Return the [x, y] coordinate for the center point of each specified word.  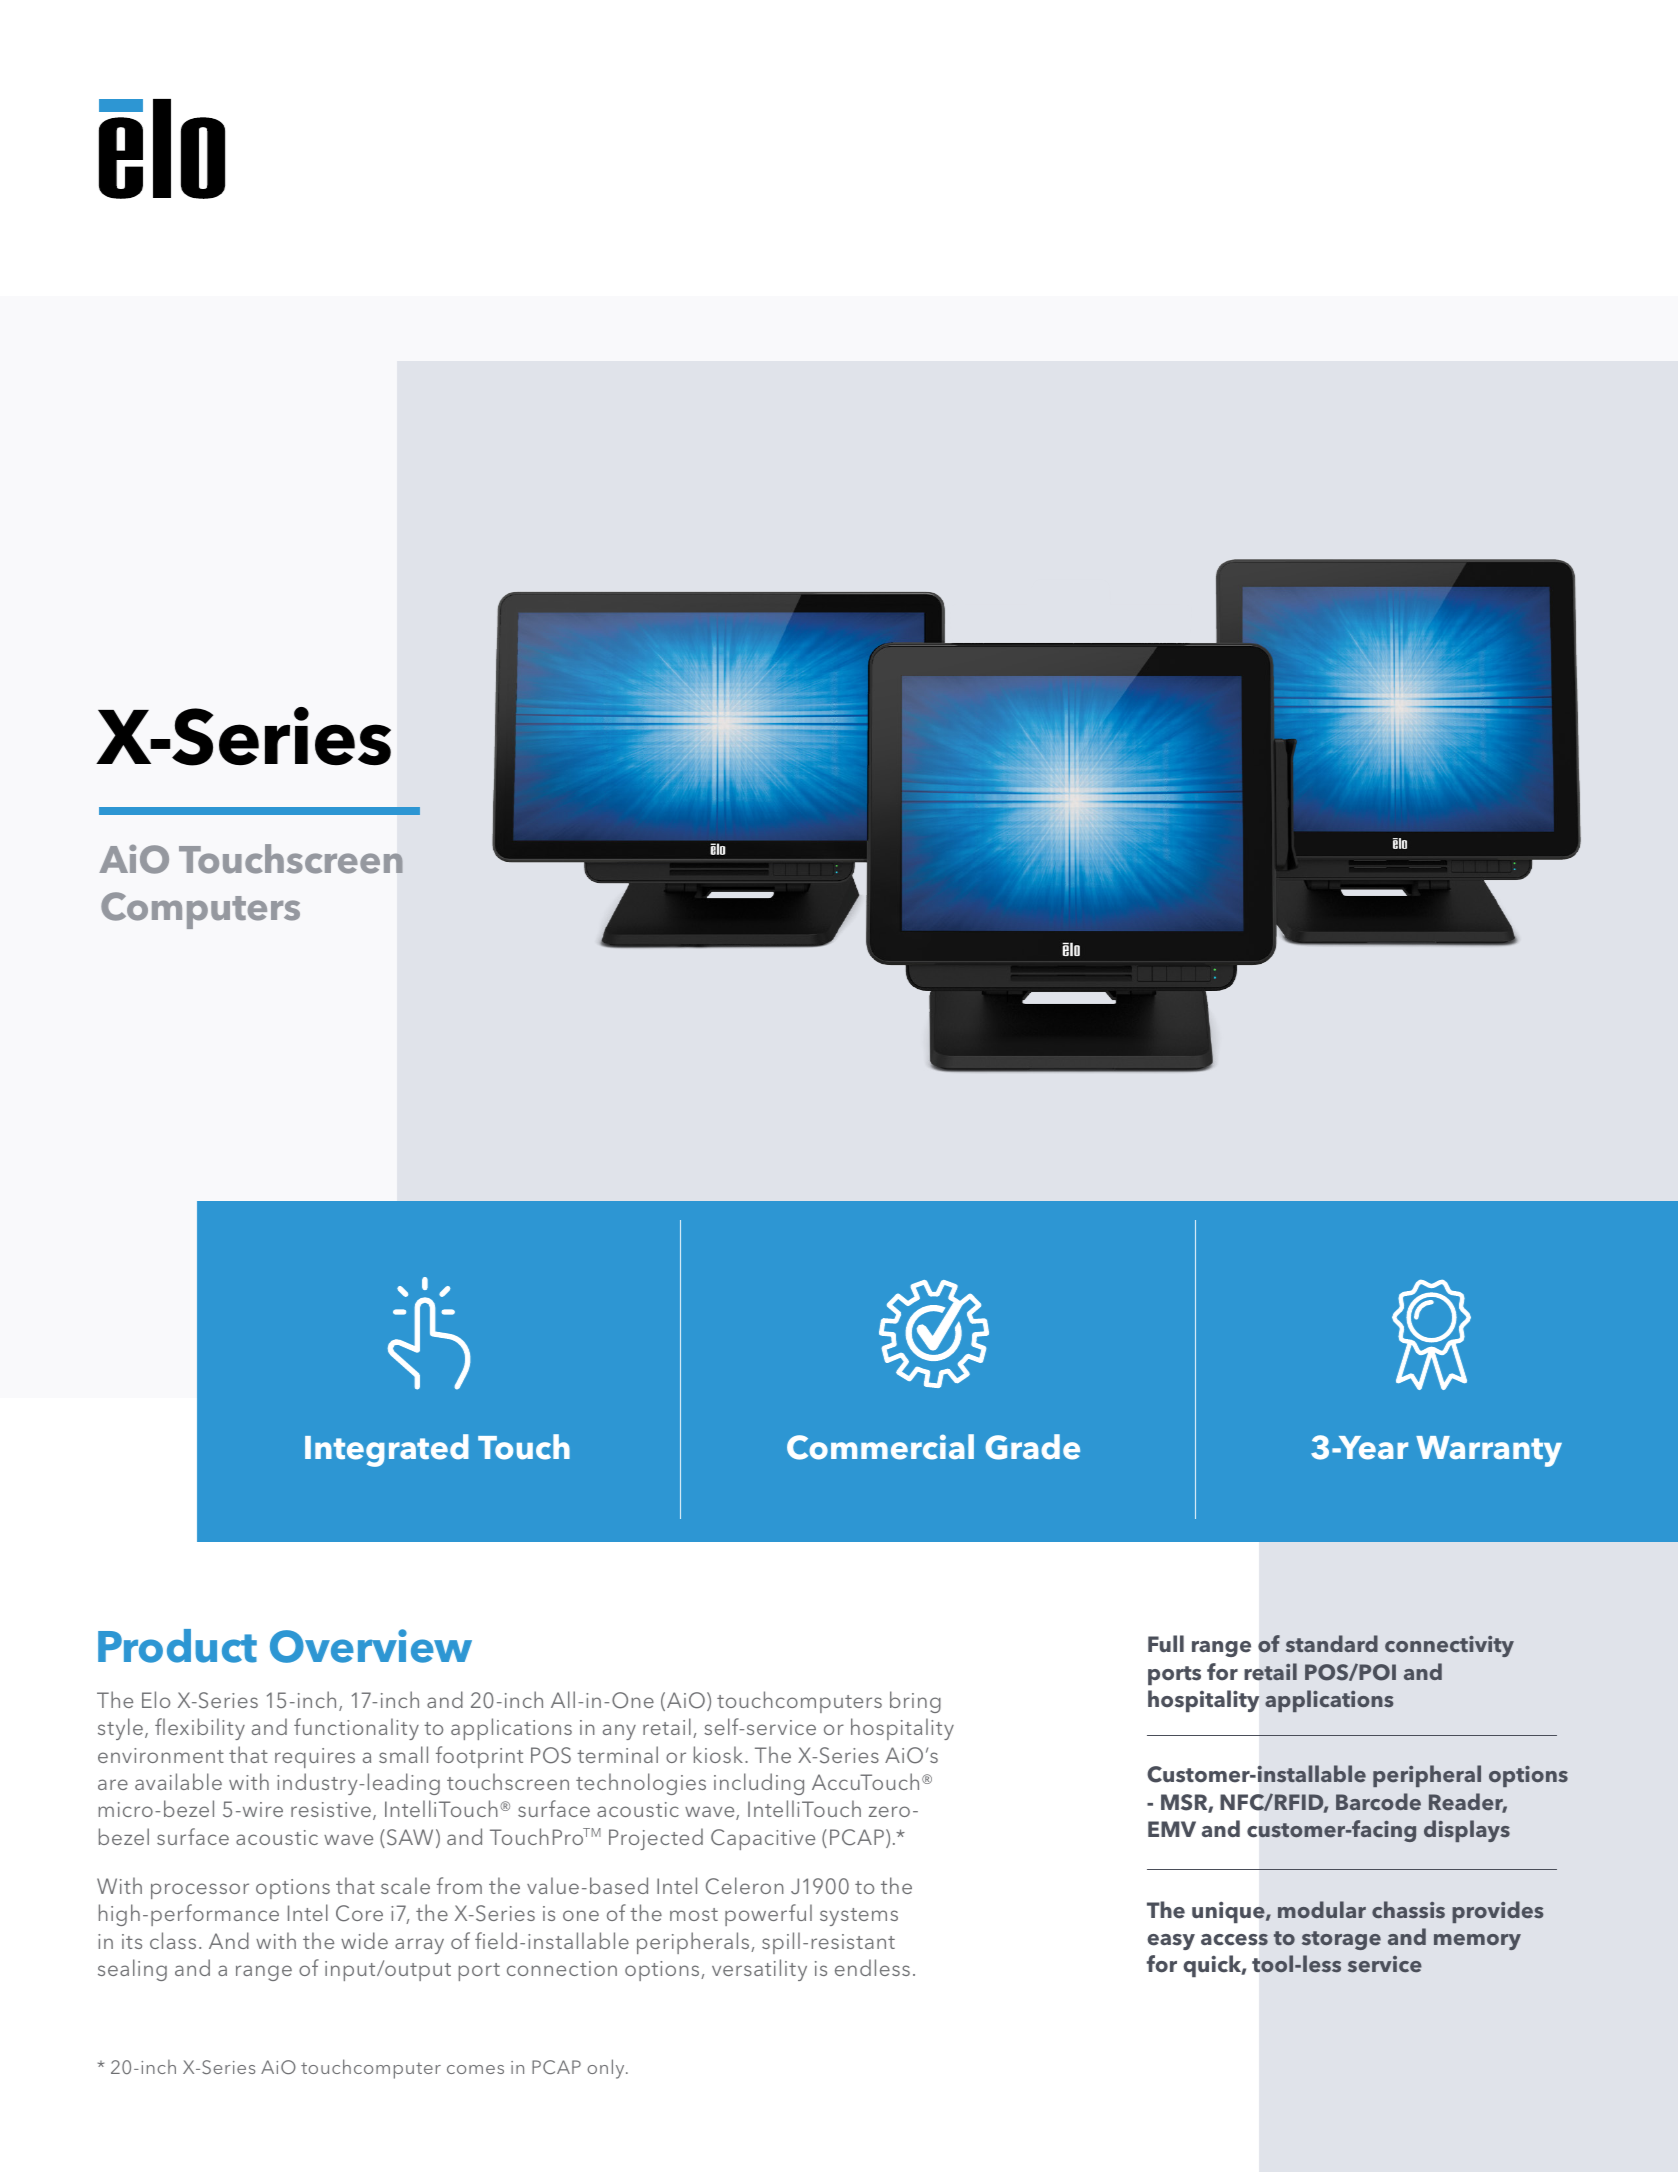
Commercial [880, 1447]
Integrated [386, 1450]
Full [1166, 1643]
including [759, 1784]
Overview [371, 1646]
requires [315, 1758]
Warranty [1489, 1451]
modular [1322, 1909]
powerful [768, 1915]
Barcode [1378, 1801]
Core [359, 1913]
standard [1332, 1643]
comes [475, 2069]
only [607, 2069]
